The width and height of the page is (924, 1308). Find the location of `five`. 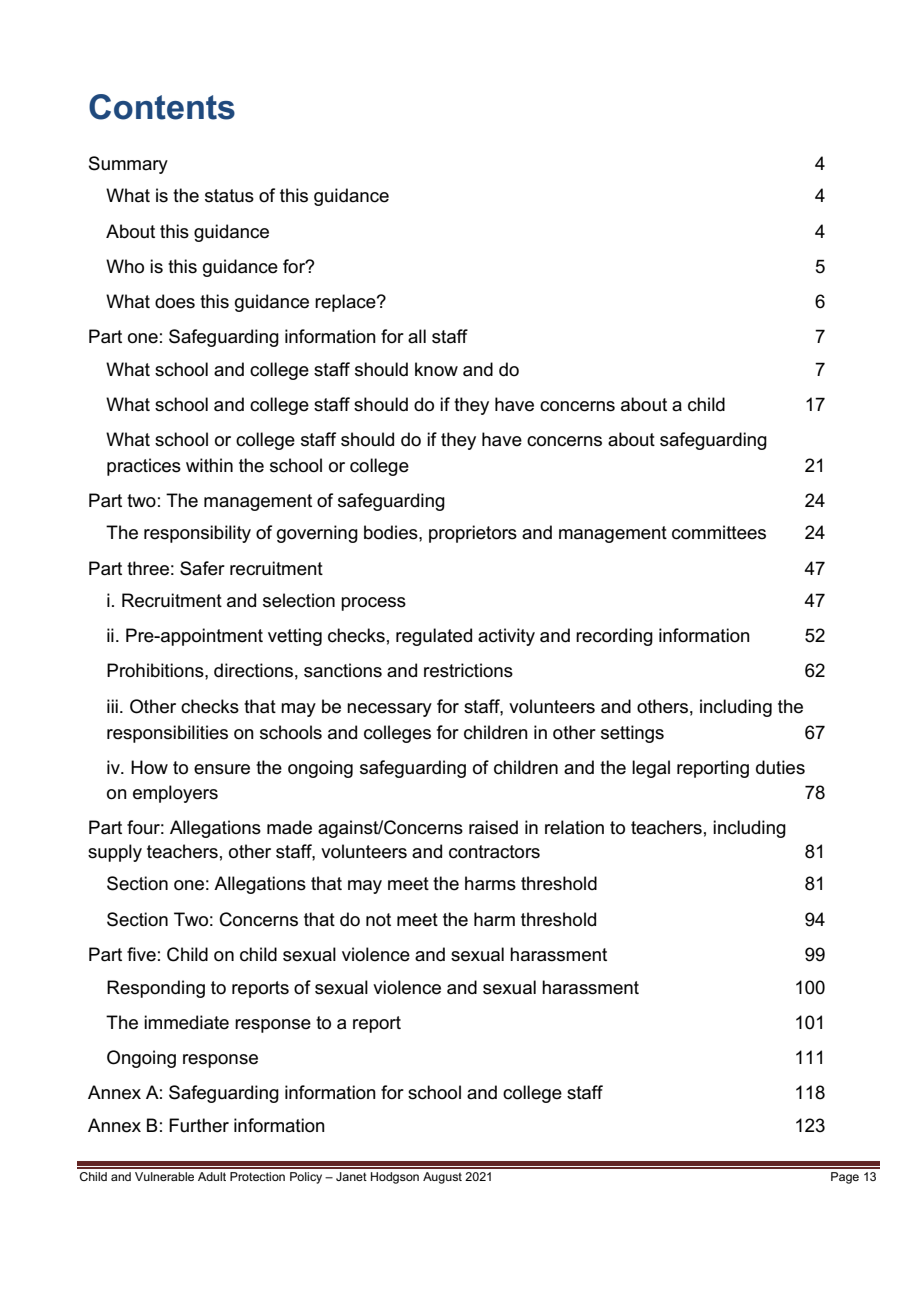

five is located at coordinates (141, 954).
